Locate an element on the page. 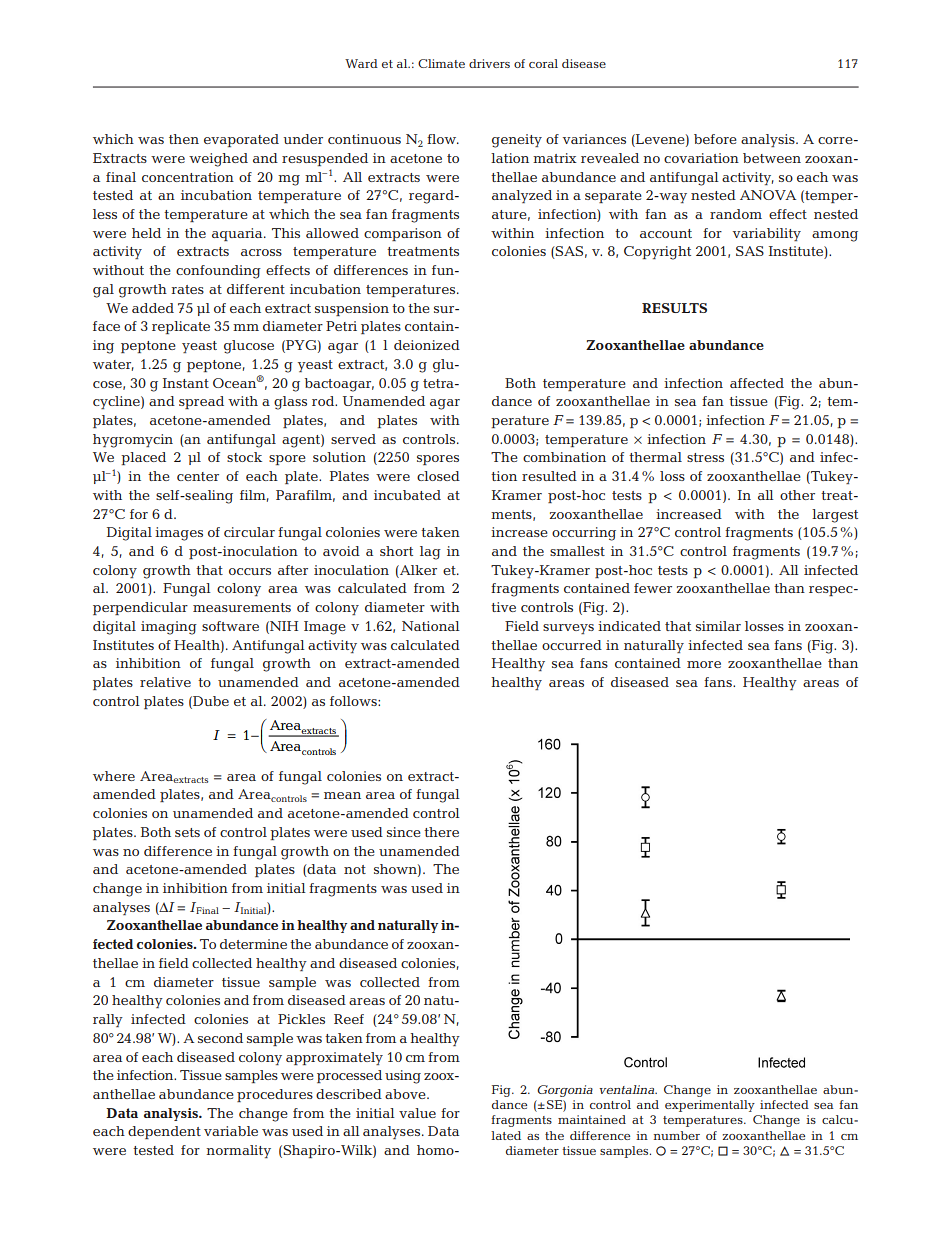  experimentally is located at coordinates (710, 1106).
